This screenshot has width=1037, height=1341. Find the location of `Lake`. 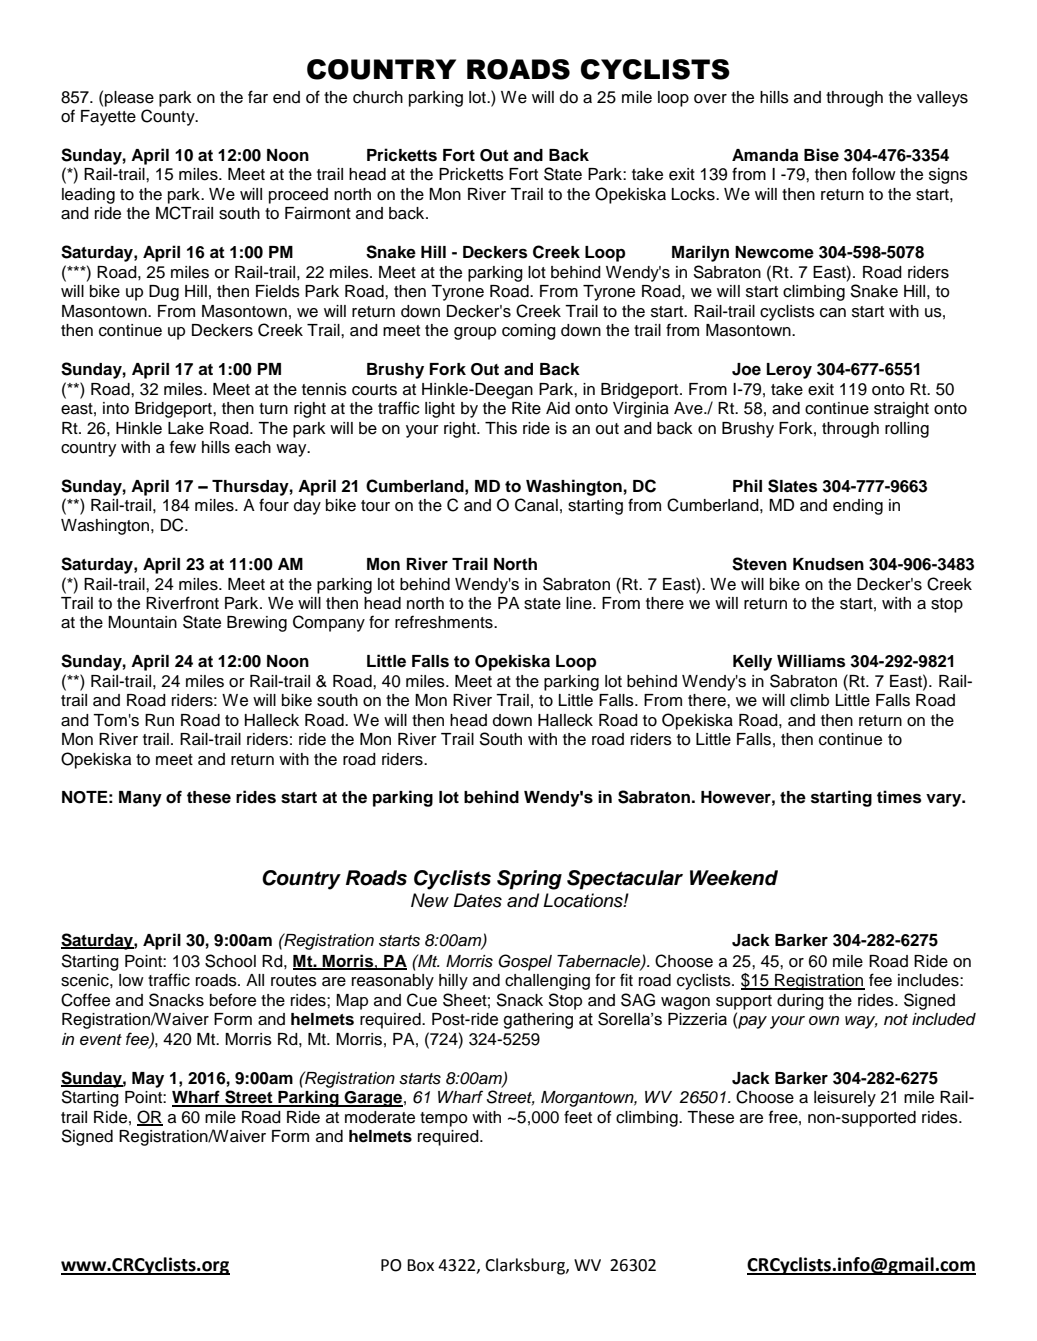

Lake is located at coordinates (186, 428).
